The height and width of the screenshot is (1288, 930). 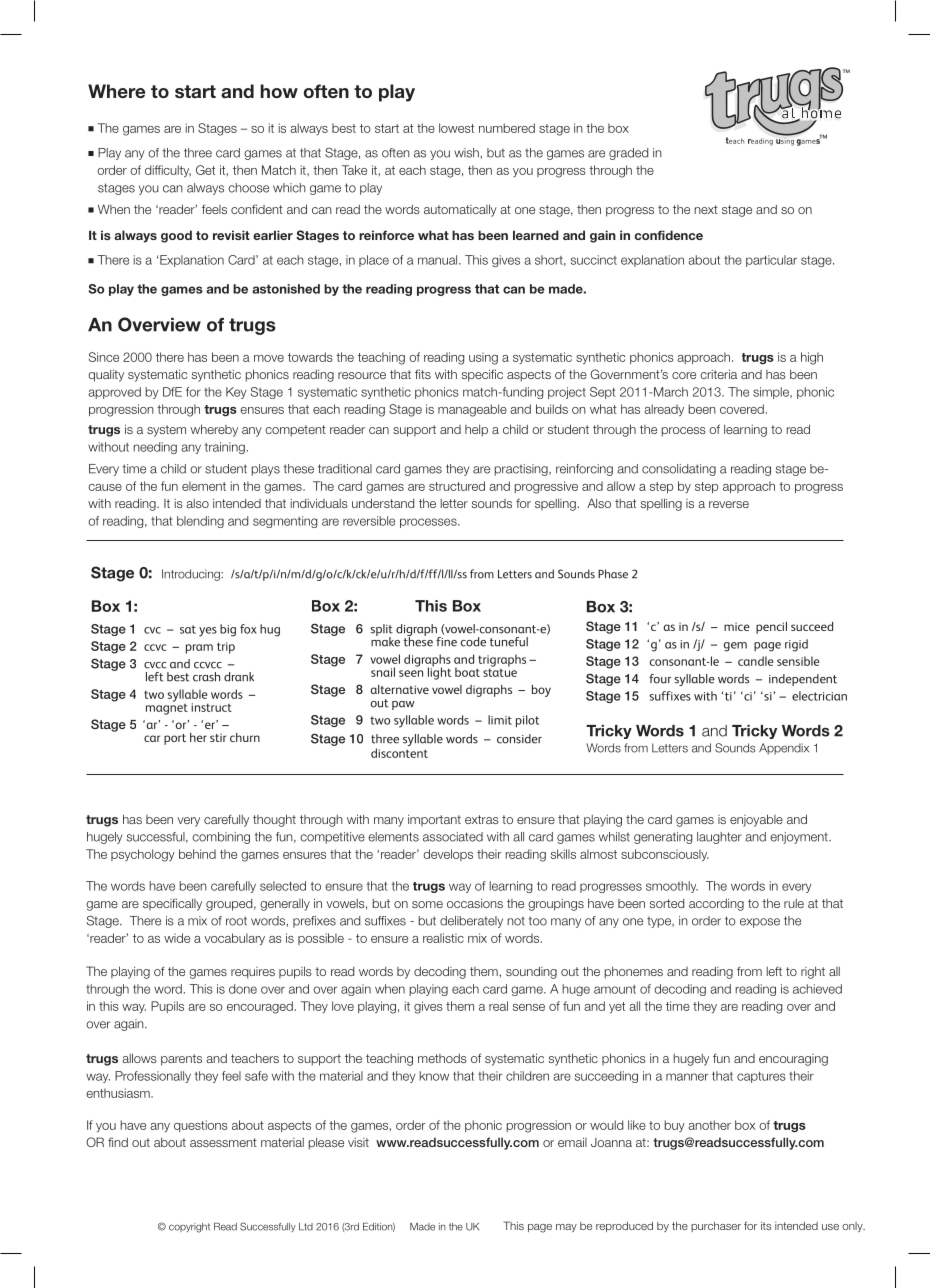 I want to click on Get, so click(x=205, y=170).
